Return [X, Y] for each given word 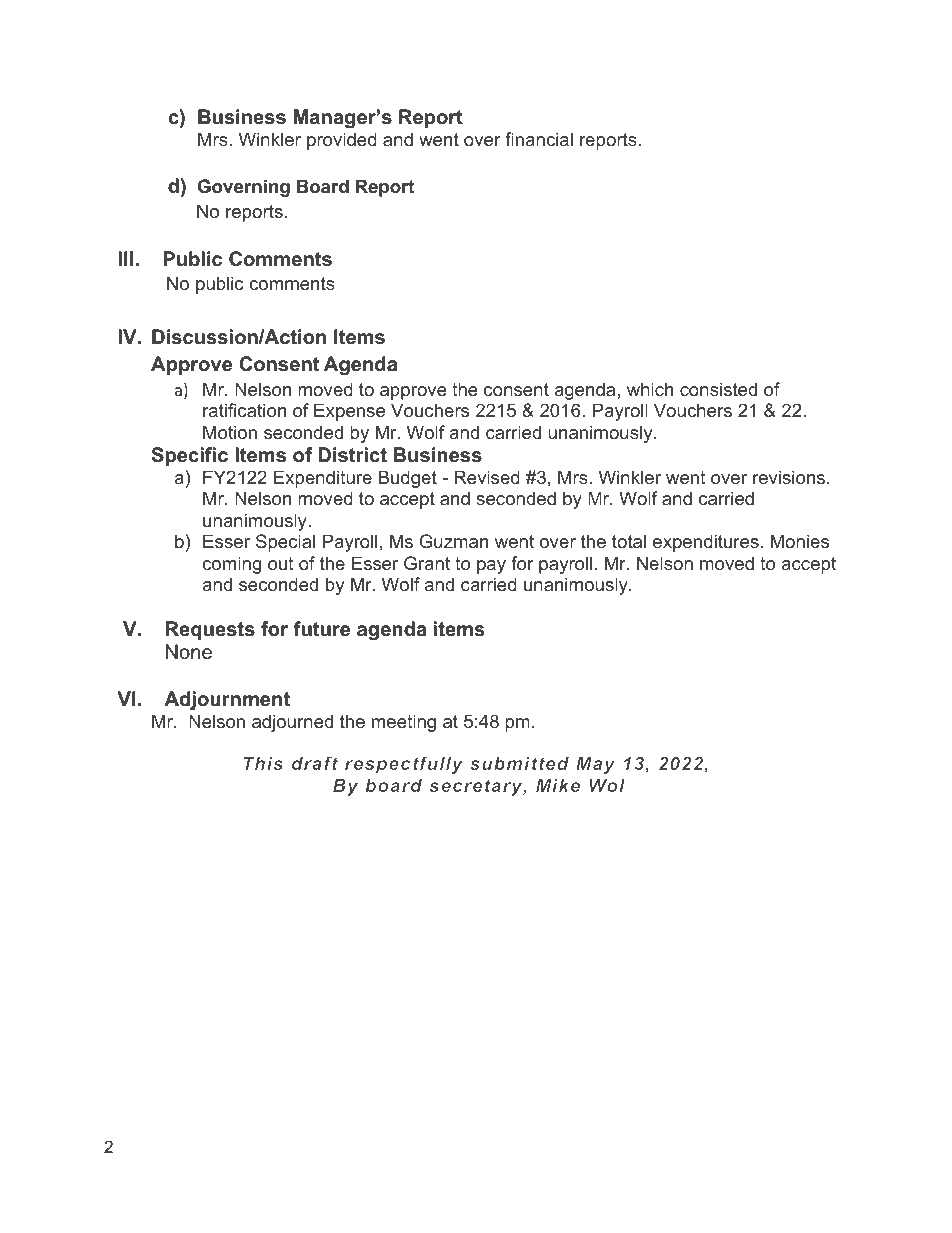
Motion [230, 432]
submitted [519, 763]
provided [342, 141]
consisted [718, 389]
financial [539, 139]
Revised [487, 477]
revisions [790, 477]
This [263, 763]
